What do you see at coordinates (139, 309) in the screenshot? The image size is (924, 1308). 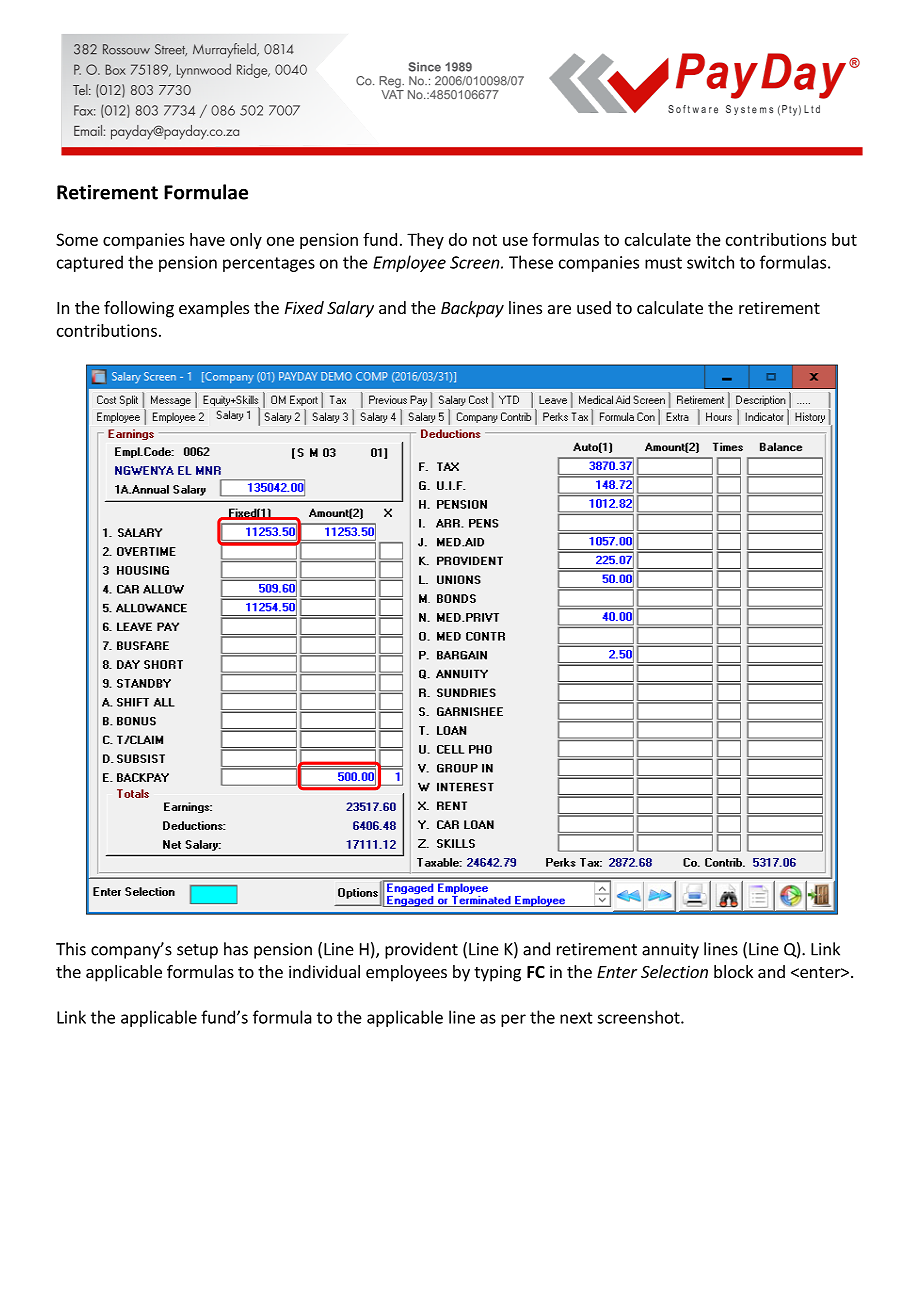 I see `following` at bounding box center [139, 309].
